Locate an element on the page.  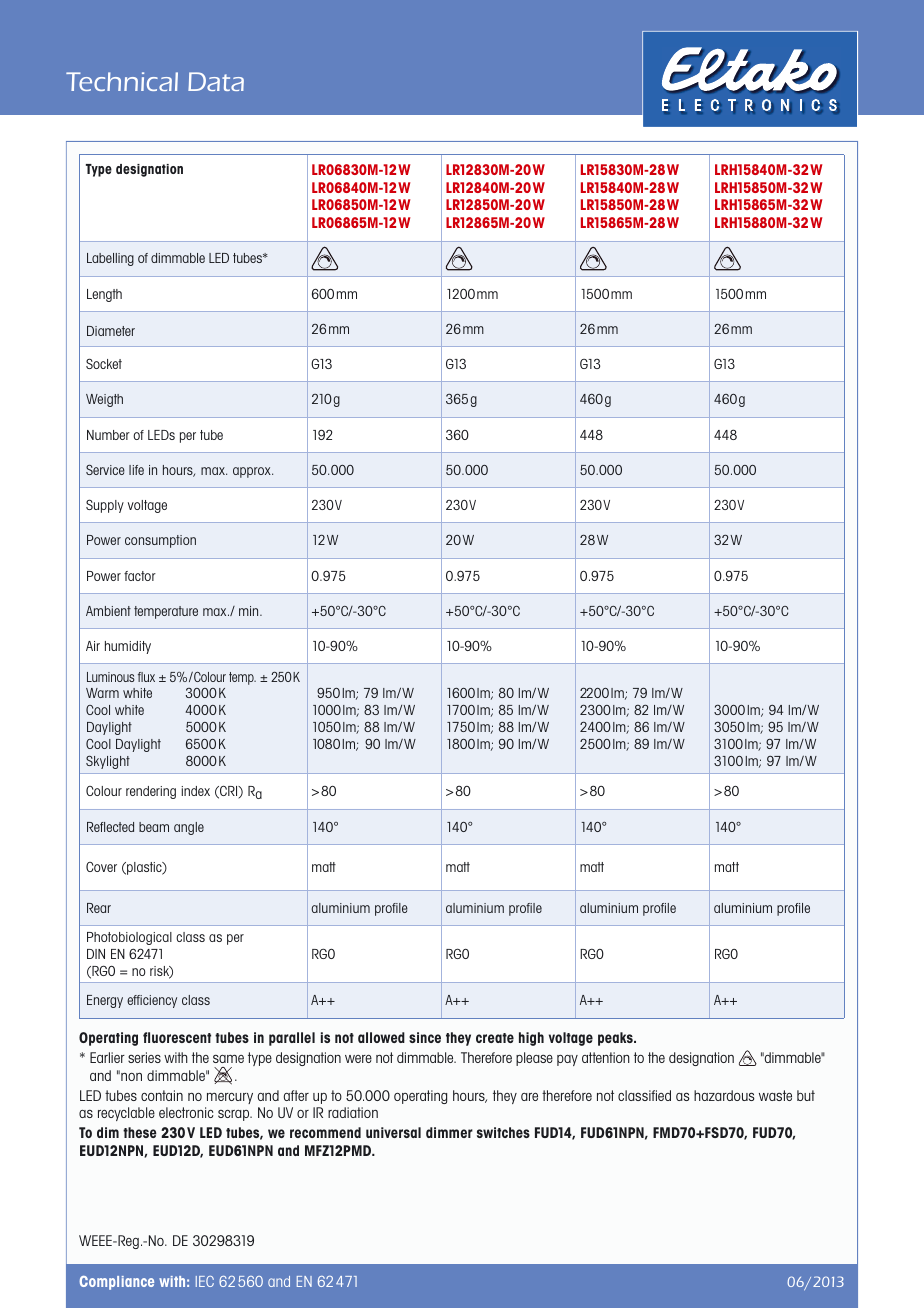
dimmer is located at coordinates (449, 1132).
